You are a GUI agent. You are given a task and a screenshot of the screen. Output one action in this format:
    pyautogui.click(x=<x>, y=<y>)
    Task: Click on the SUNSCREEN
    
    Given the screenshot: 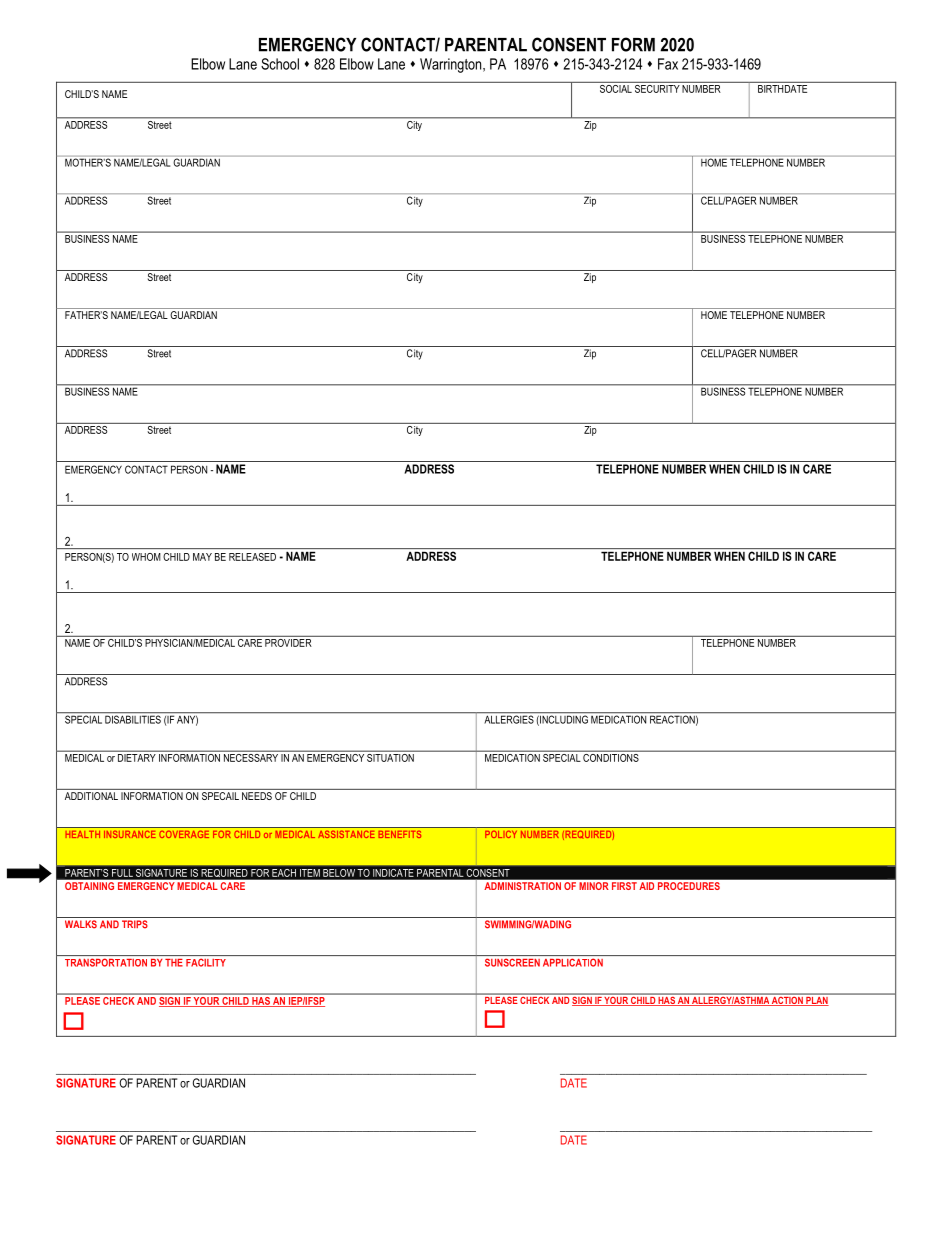 What is the action you would take?
    pyautogui.click(x=512, y=962)
